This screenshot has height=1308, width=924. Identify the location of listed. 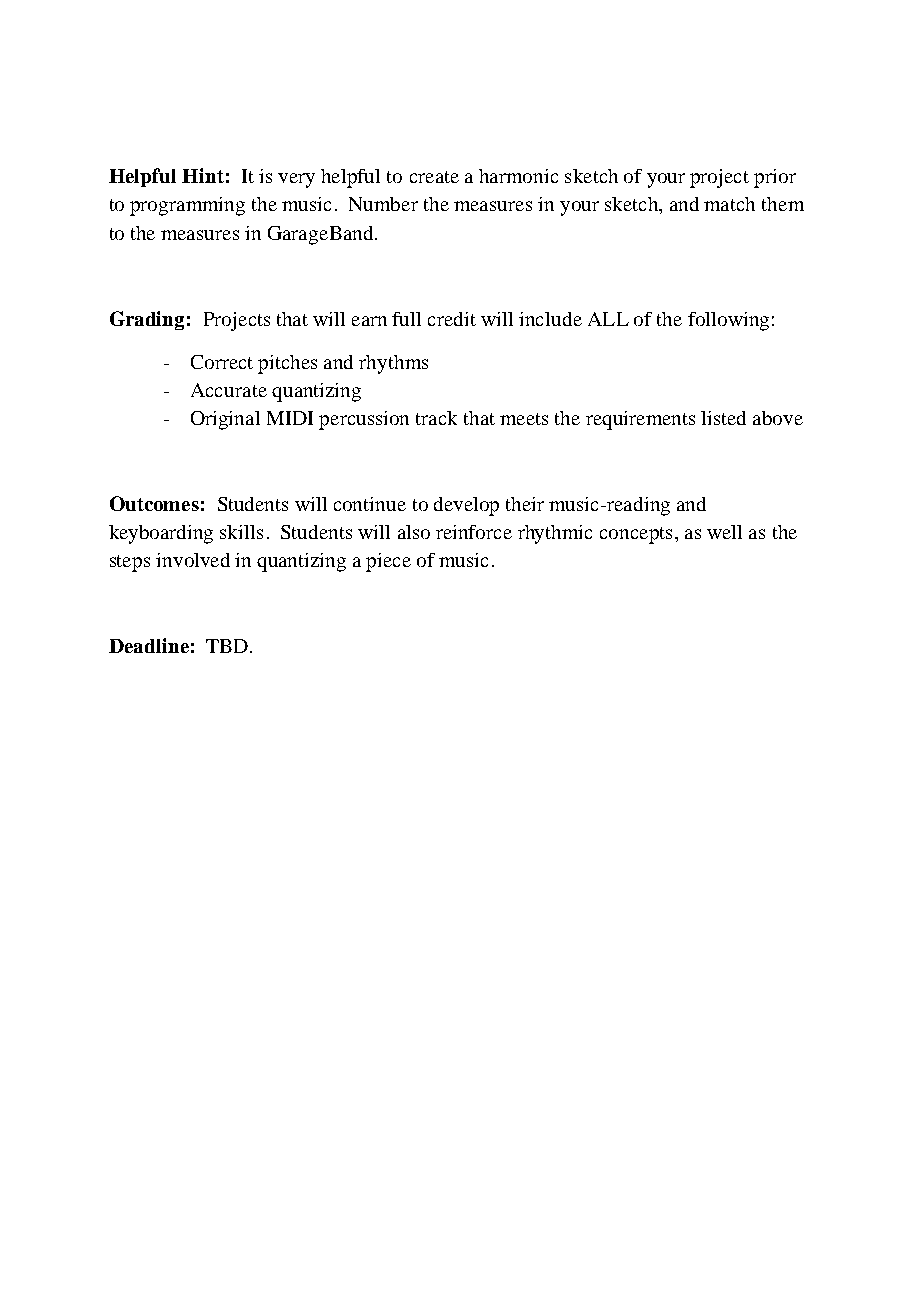
(723, 418).
